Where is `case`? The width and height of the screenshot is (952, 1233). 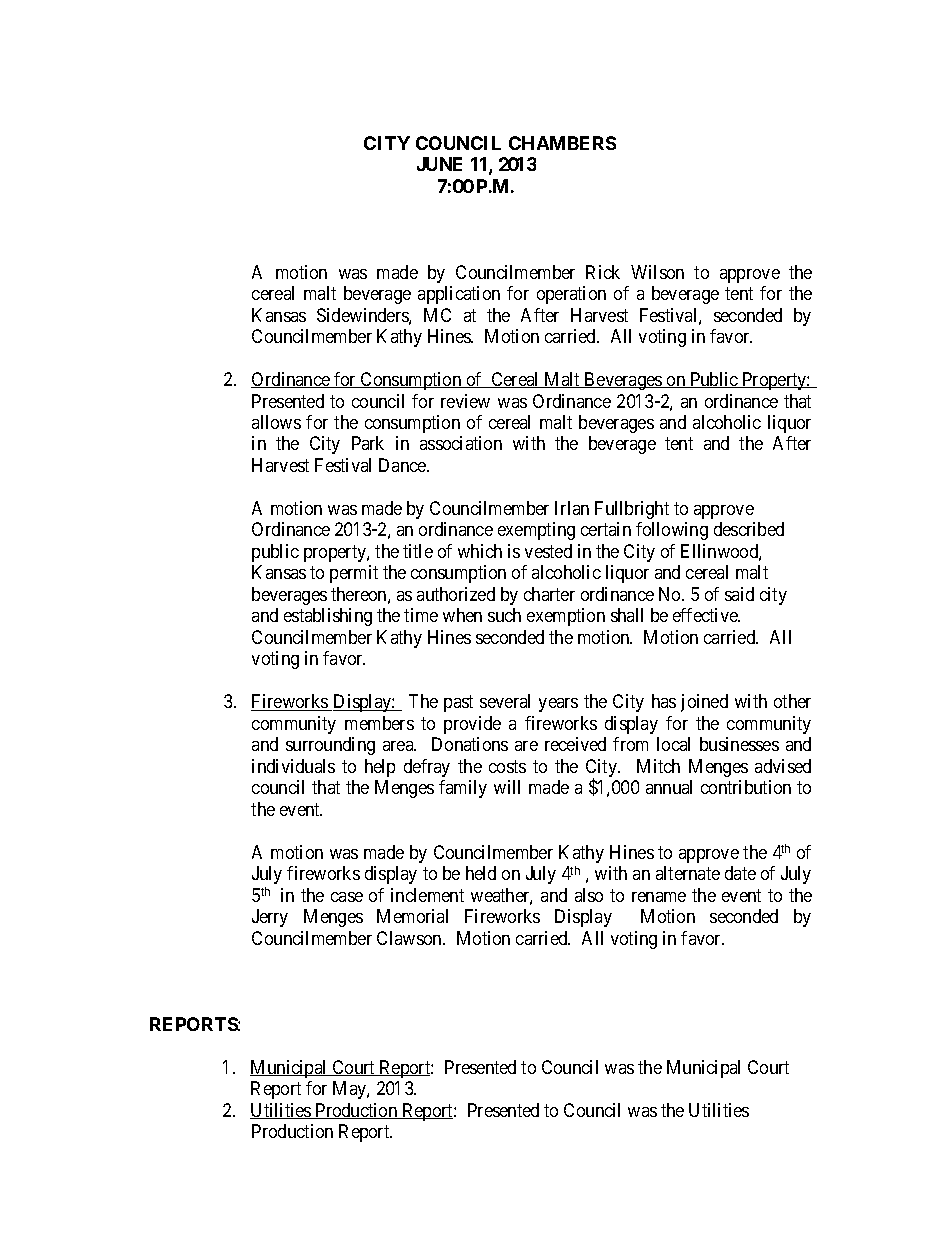
case is located at coordinates (347, 897).
